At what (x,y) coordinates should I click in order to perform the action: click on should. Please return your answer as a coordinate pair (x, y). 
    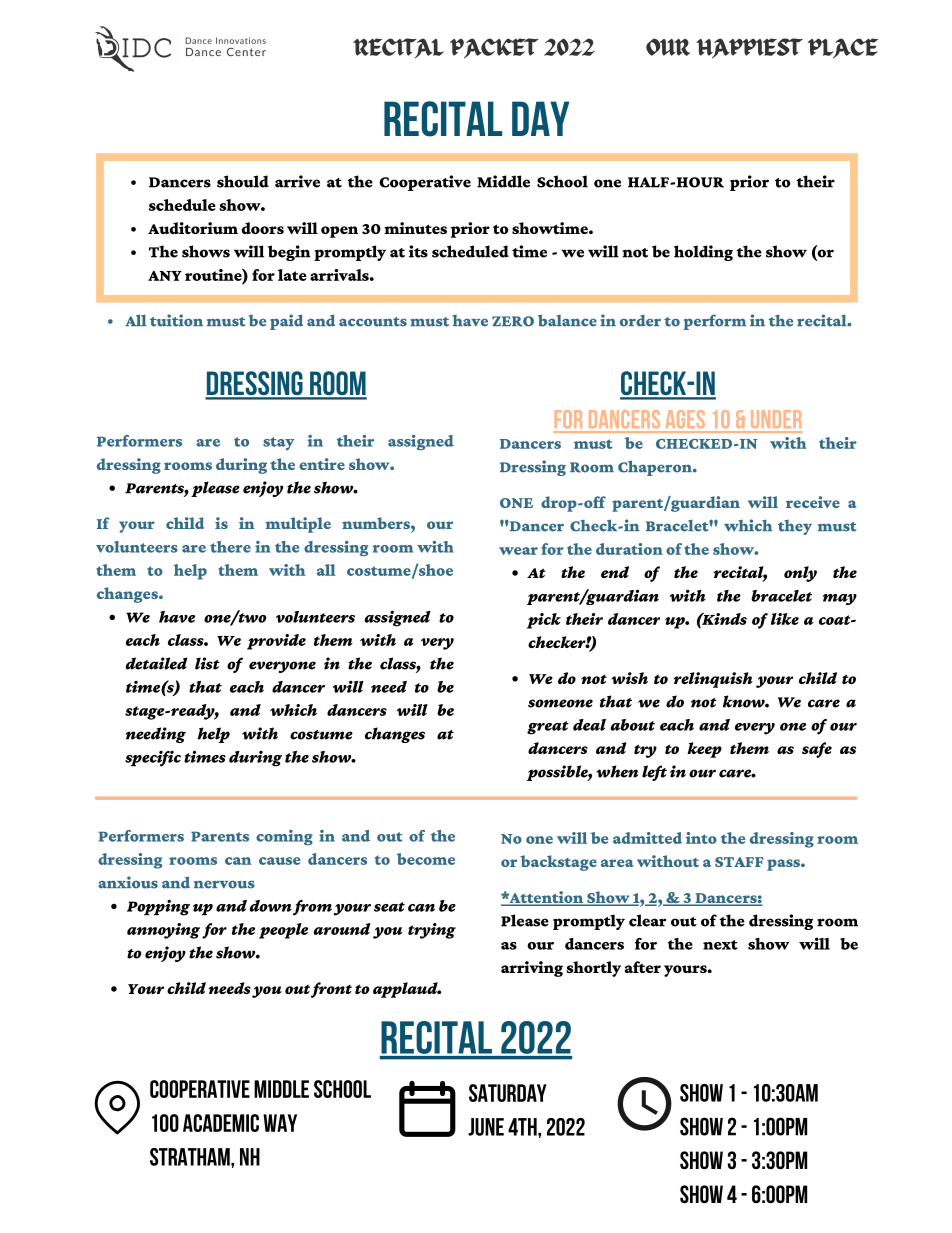
    Looking at the image, I should click on (243, 181).
